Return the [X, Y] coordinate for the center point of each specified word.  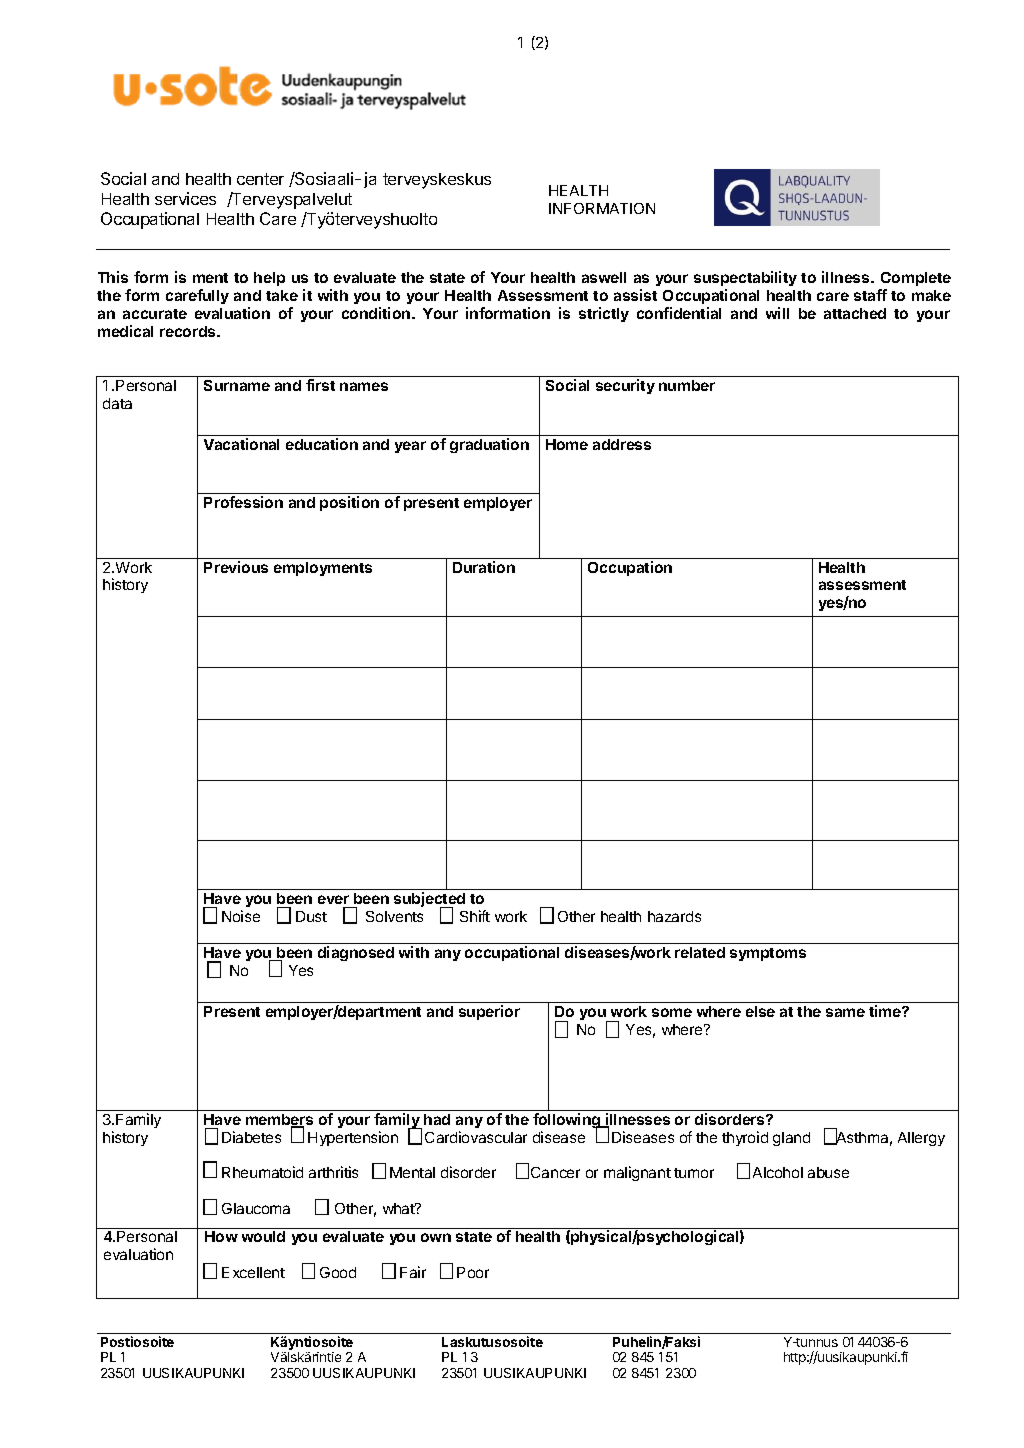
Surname [237, 385]
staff [870, 295]
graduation [489, 445]
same [845, 1012]
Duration [484, 567]
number [687, 385]
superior [489, 1012]
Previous [236, 567]
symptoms [768, 954]
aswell [604, 277]
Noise [241, 916]
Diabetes [251, 1137]
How [221, 1236]
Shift [475, 916]
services [185, 198]
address [622, 444]
